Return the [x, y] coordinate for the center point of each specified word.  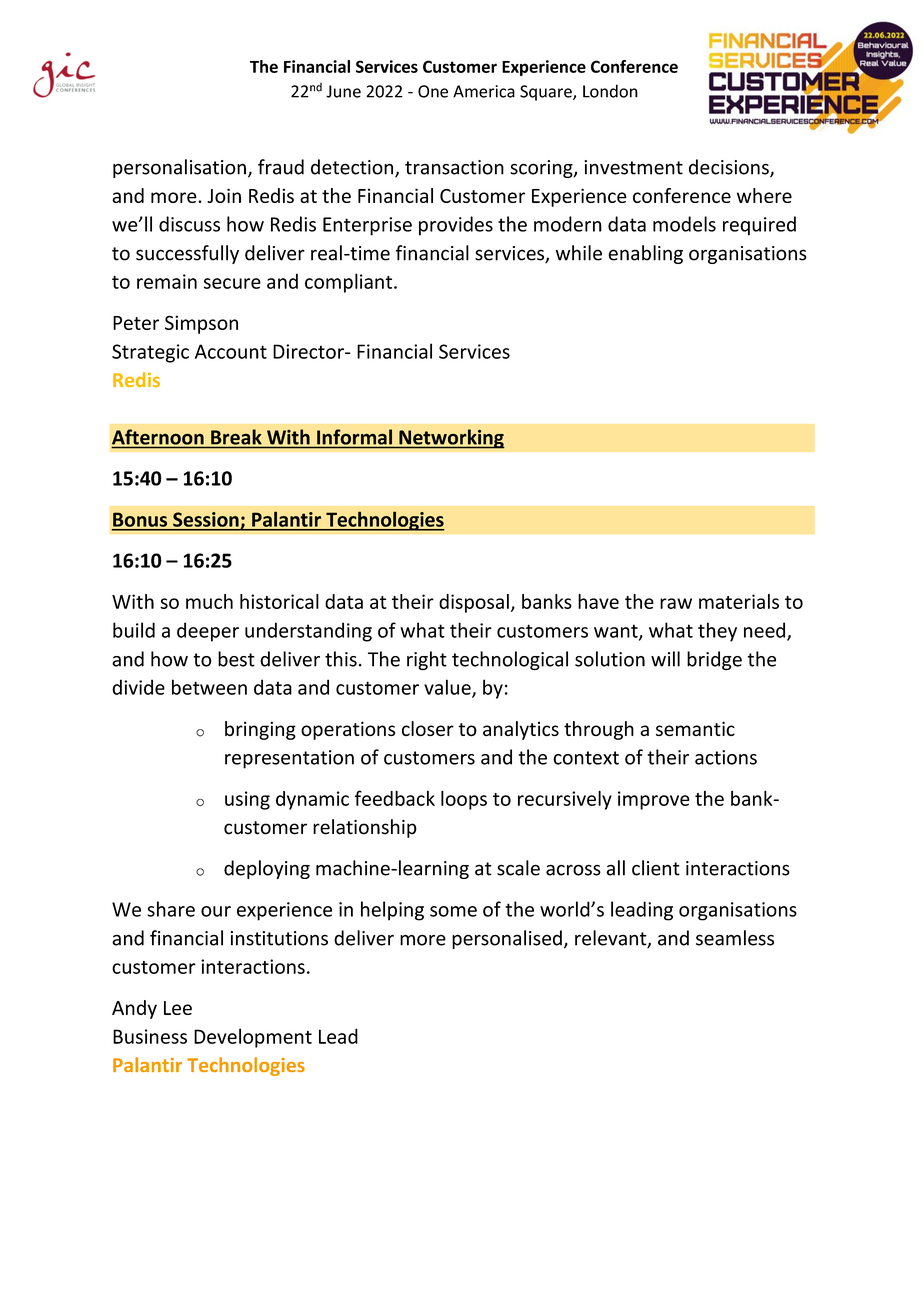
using [247, 800]
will [665, 659]
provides [456, 226]
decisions [730, 168]
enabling [645, 254]
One [433, 91]
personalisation [179, 168]
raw [676, 603]
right [427, 661]
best [236, 659]
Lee [178, 1008]
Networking [451, 439]
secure [232, 283]
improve [654, 800]
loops [464, 800]
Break [236, 437]
